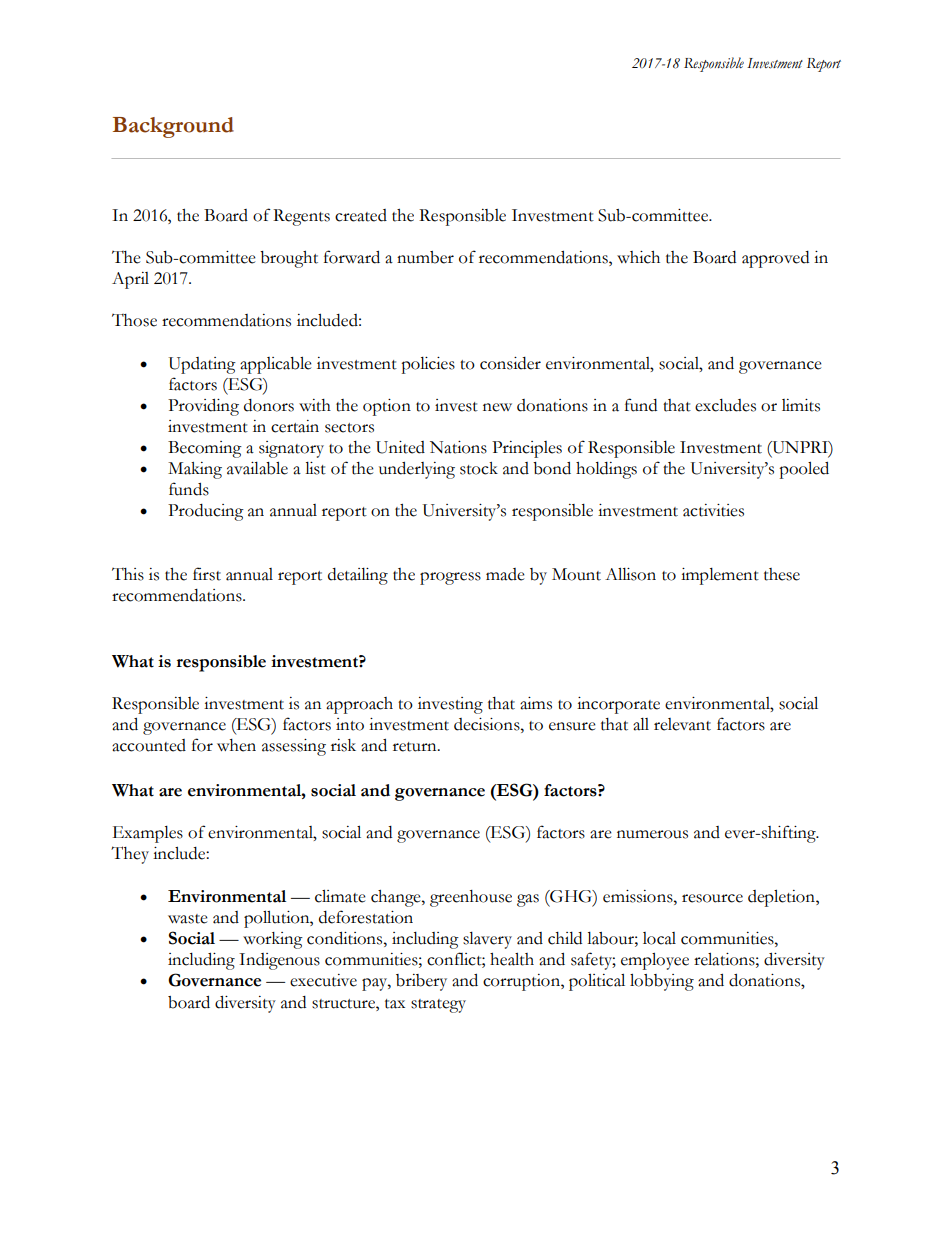 The height and width of the document is (1233, 952). What do you see at coordinates (207, 574) in the document?
I see `first` at bounding box center [207, 574].
